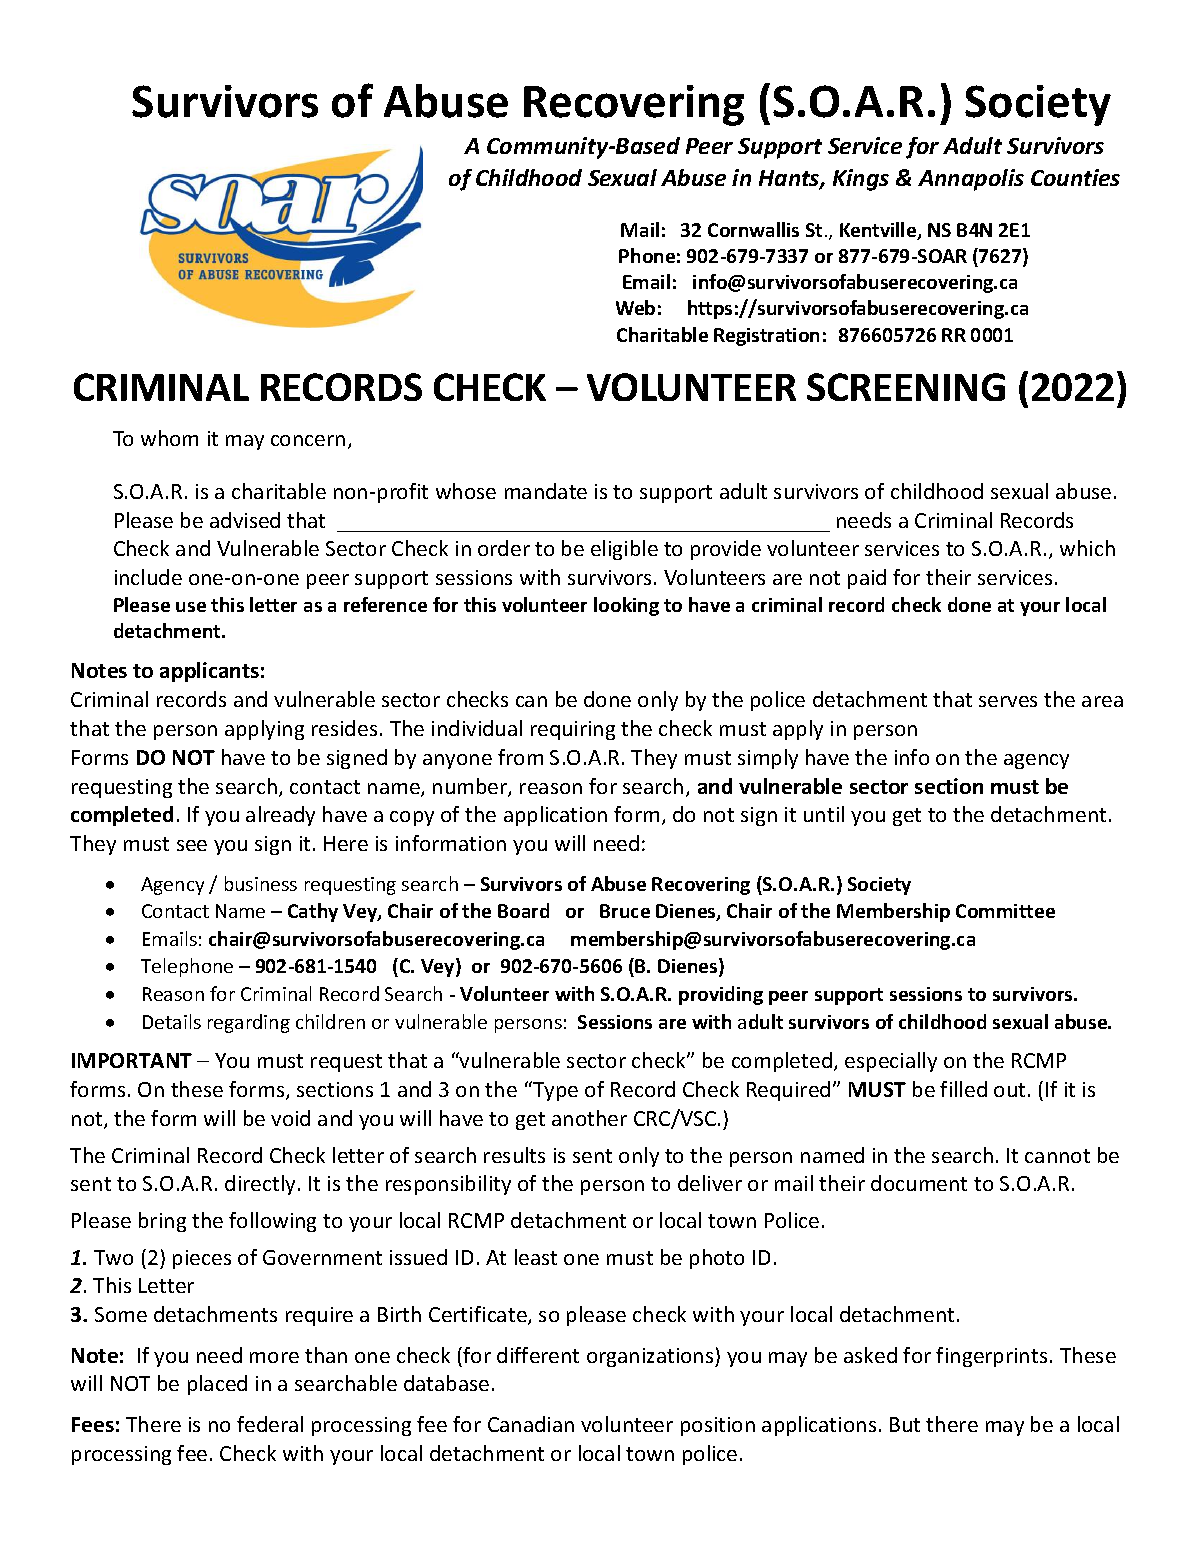 The image size is (1201, 1555). I want to click on from, so click(520, 757).
